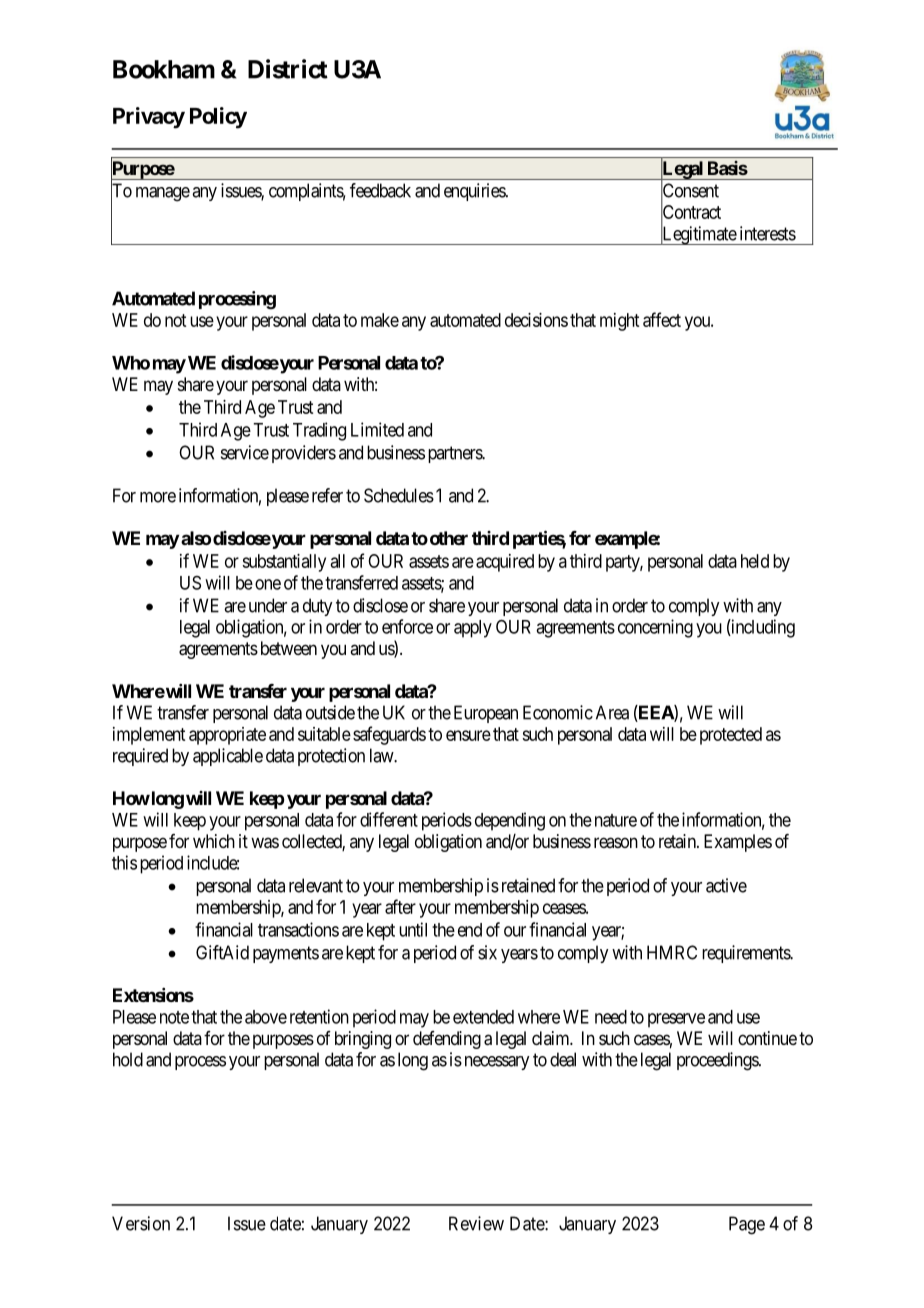  Describe the element at coordinates (389, 819) in the page. I see `different` at that location.
